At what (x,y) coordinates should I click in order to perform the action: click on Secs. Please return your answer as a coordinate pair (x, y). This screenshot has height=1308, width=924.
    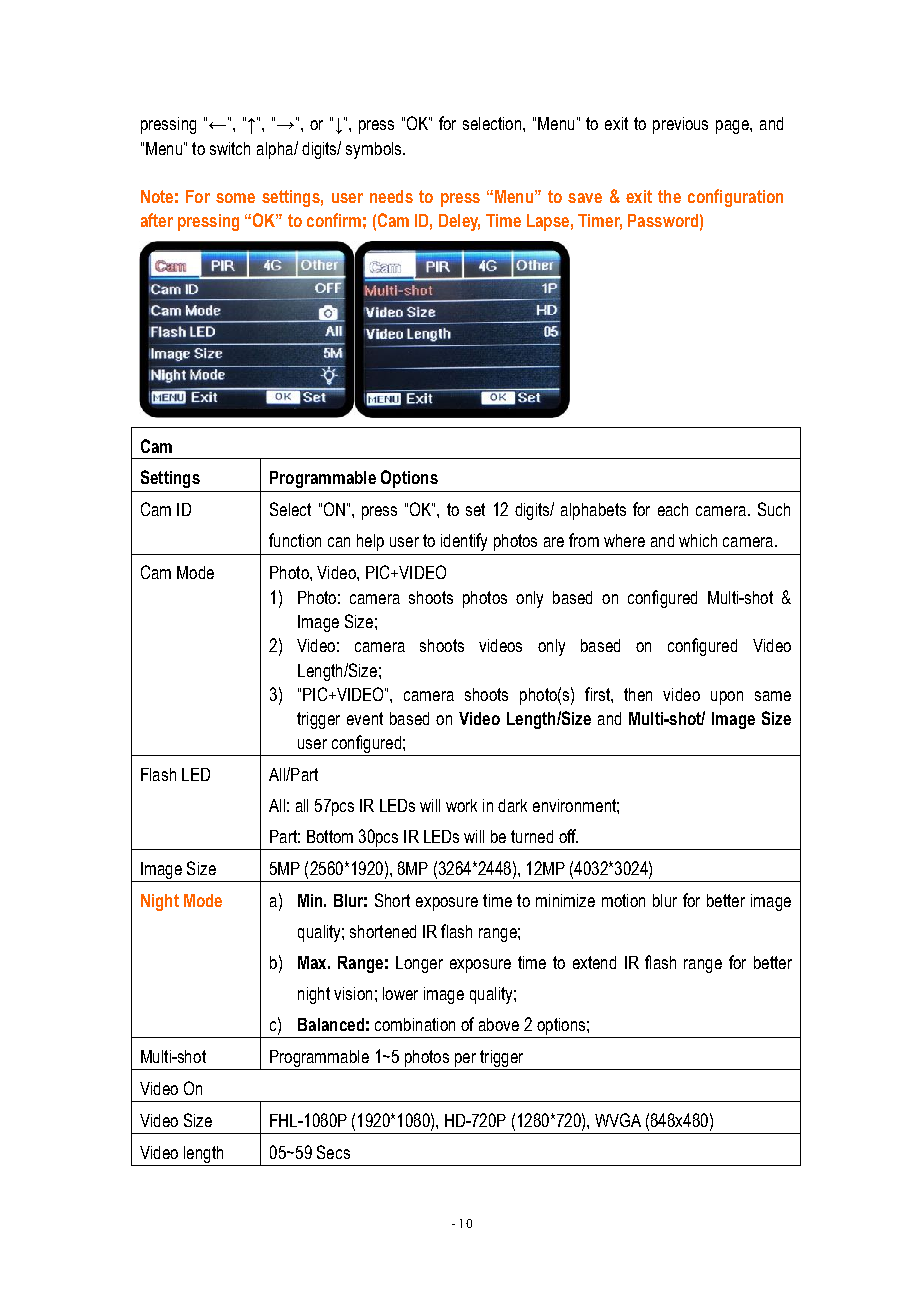
    Looking at the image, I should click on (333, 1152).
